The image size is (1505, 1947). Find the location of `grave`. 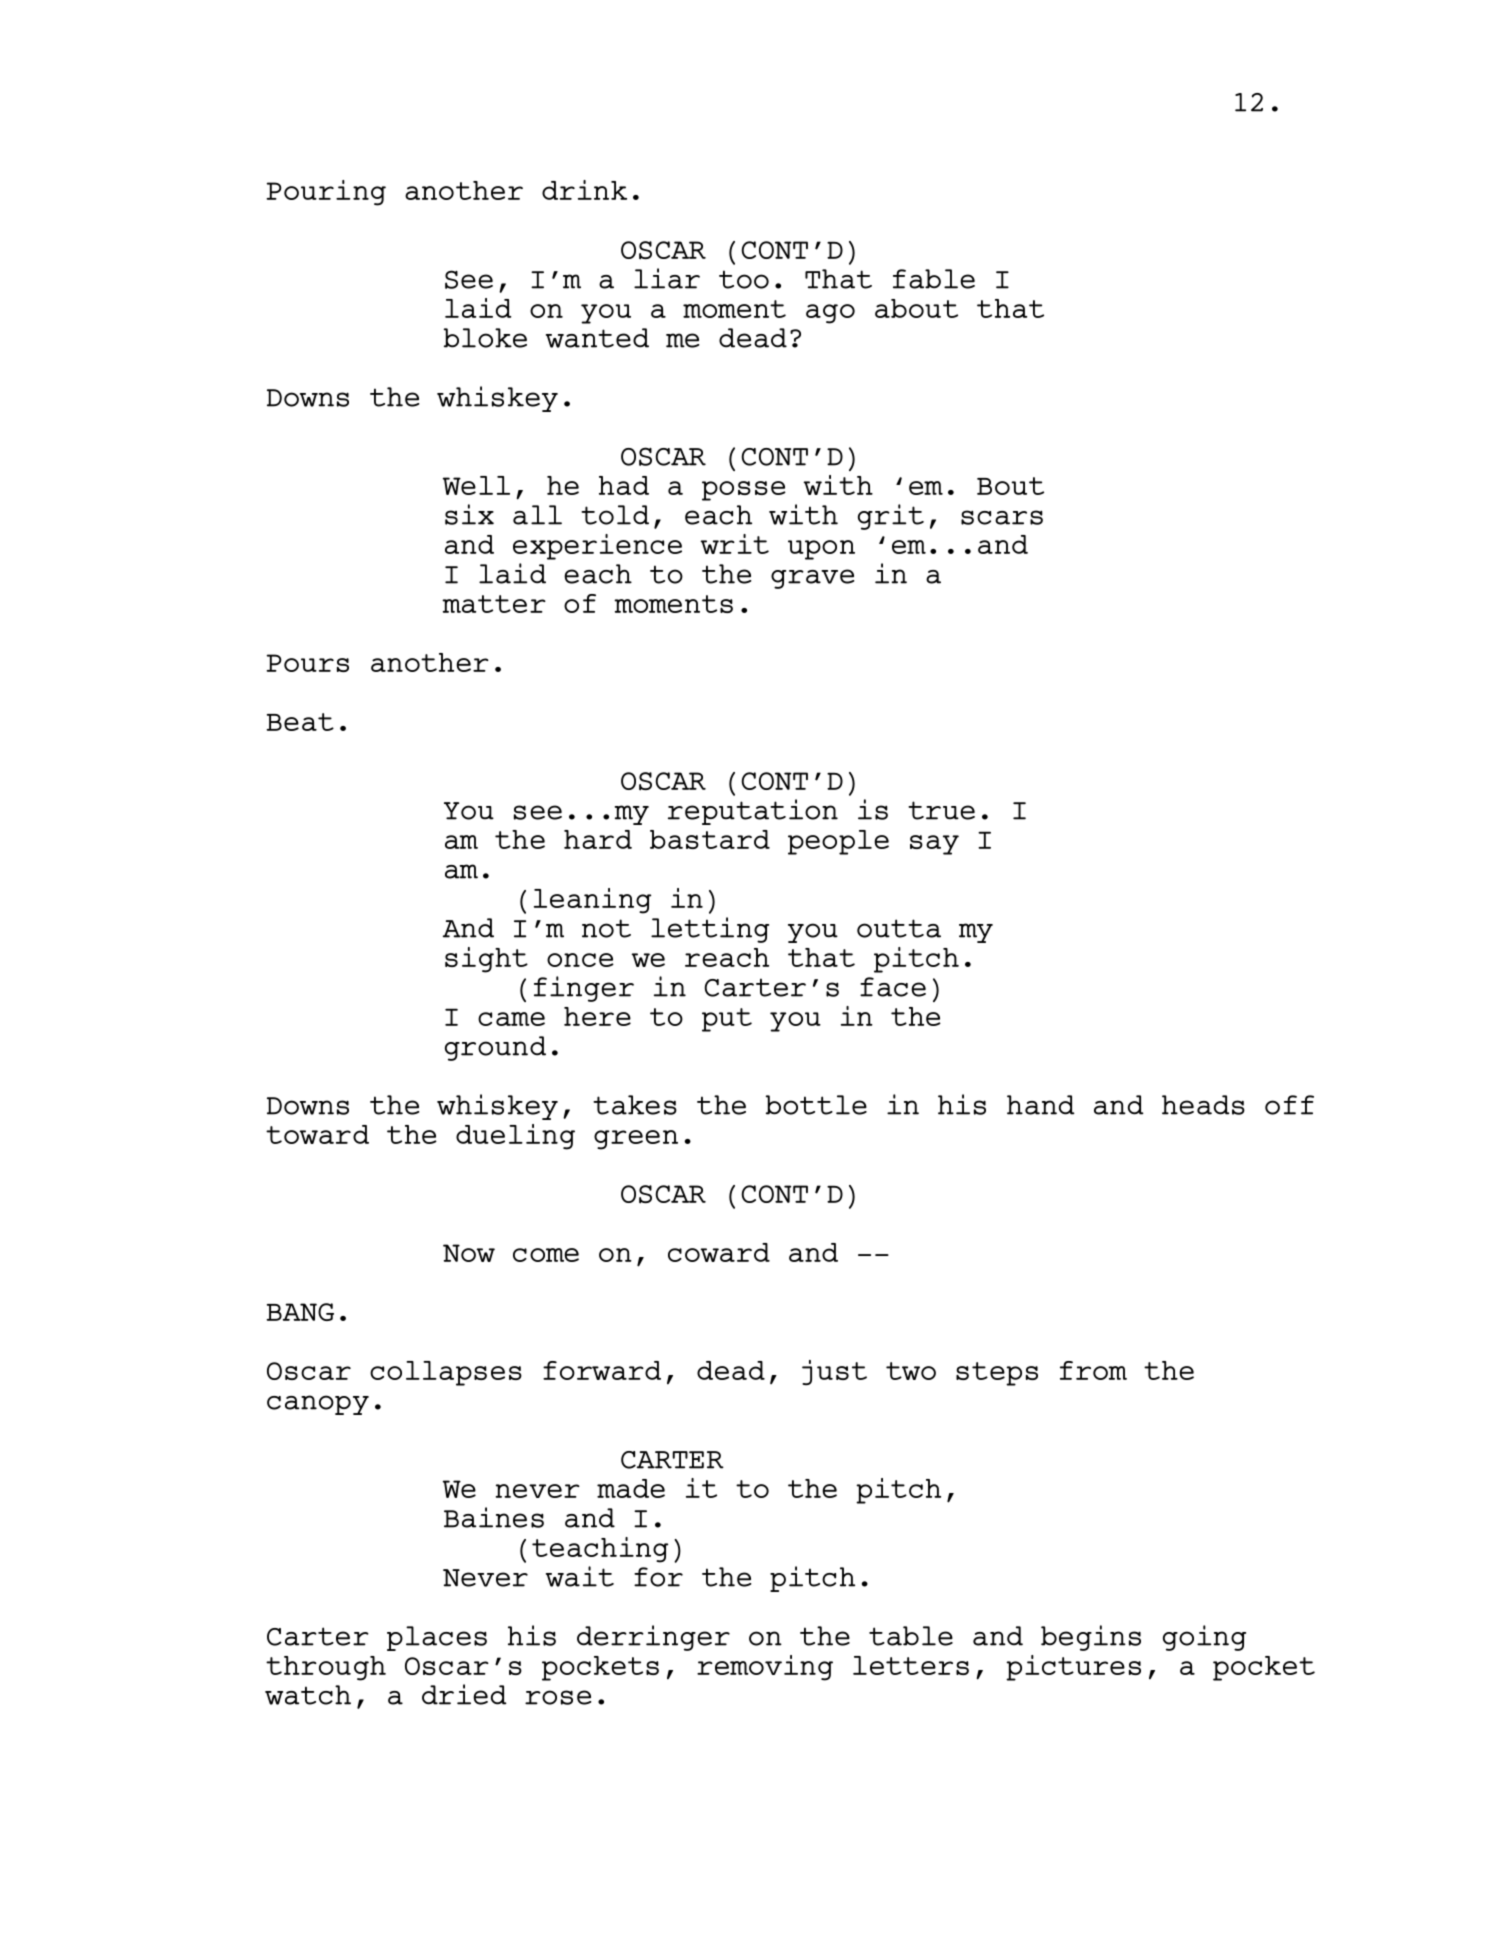

grave is located at coordinates (812, 579).
